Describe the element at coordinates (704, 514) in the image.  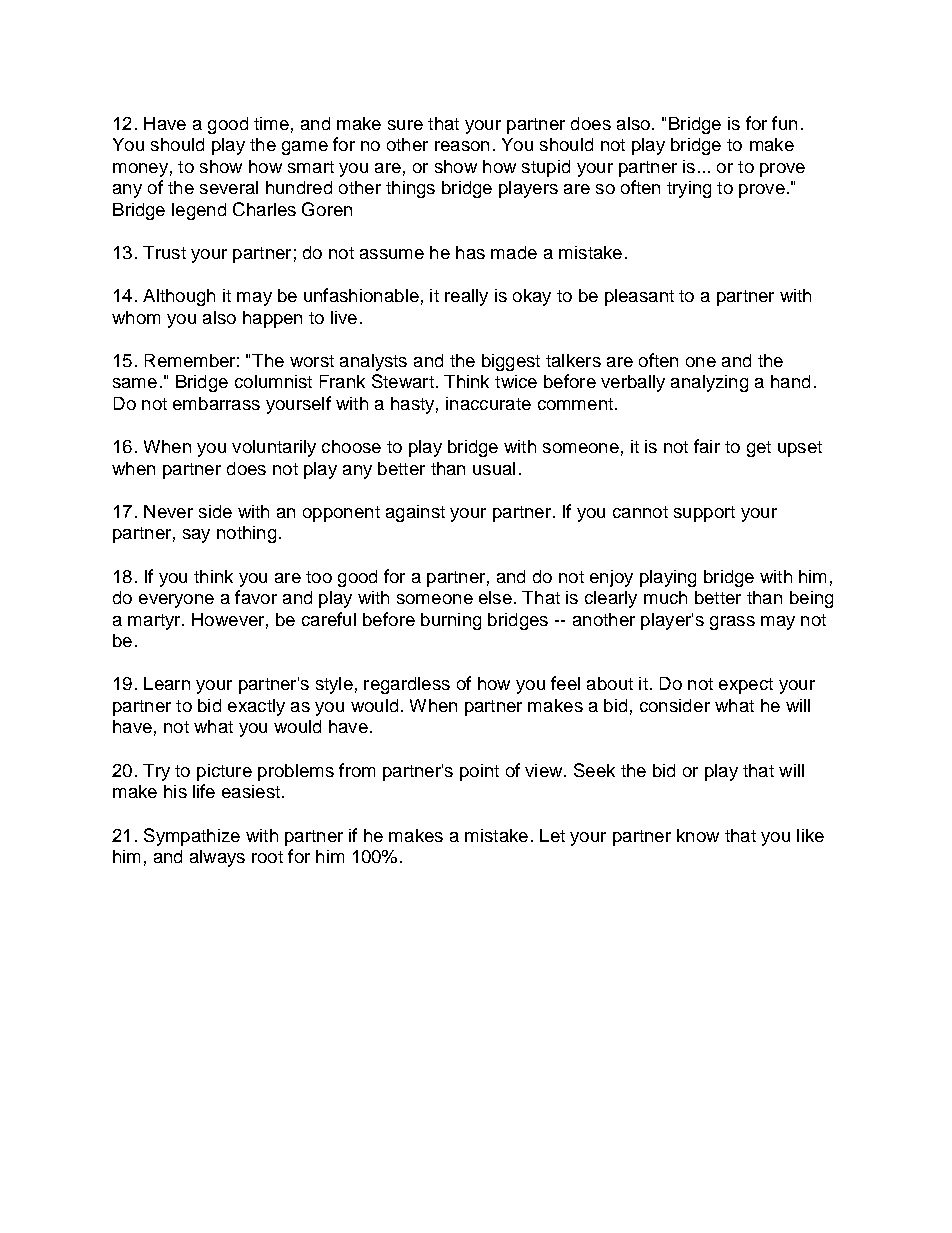
I see `support` at that location.
